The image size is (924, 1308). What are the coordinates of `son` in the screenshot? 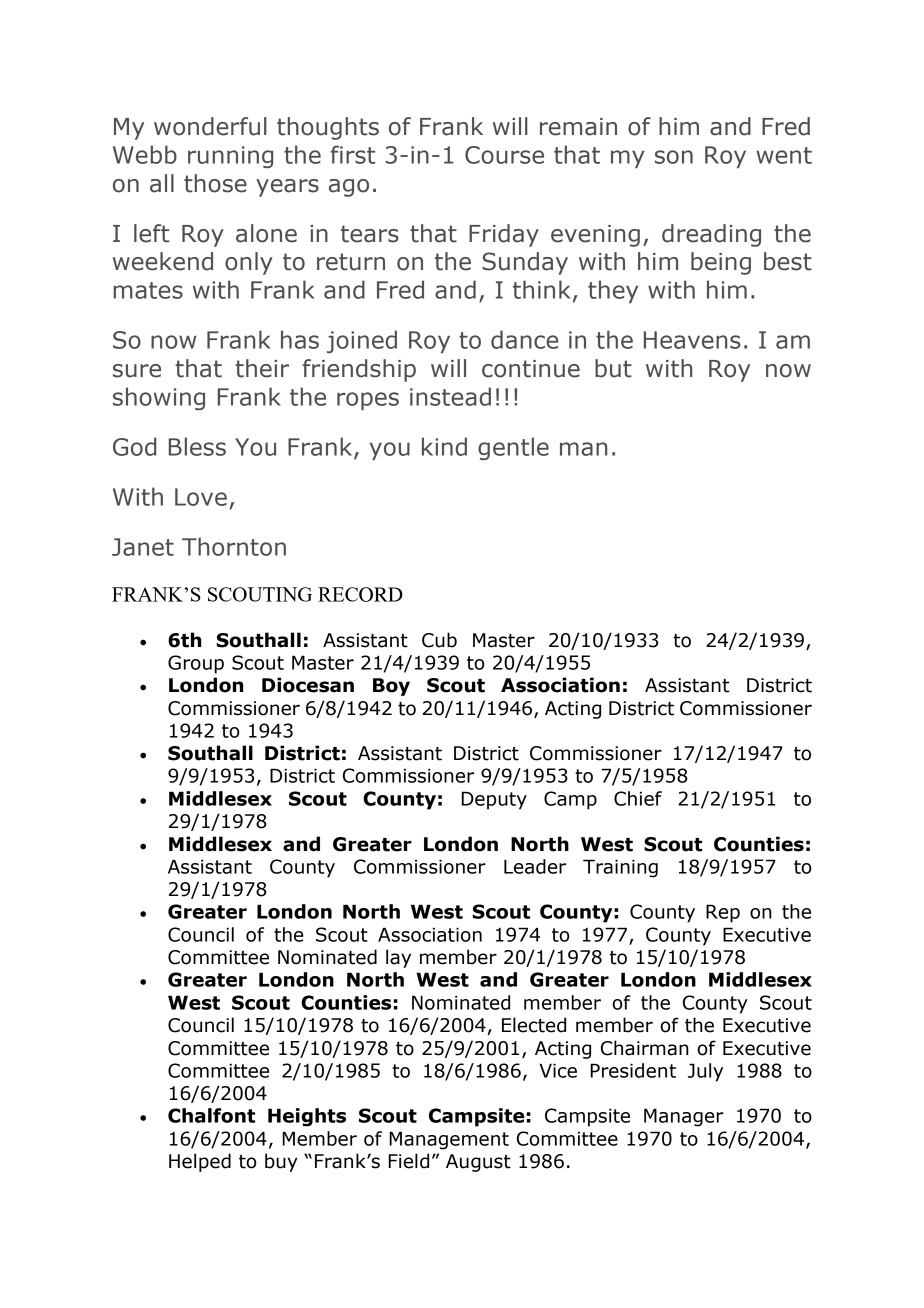 It's located at (674, 157).
